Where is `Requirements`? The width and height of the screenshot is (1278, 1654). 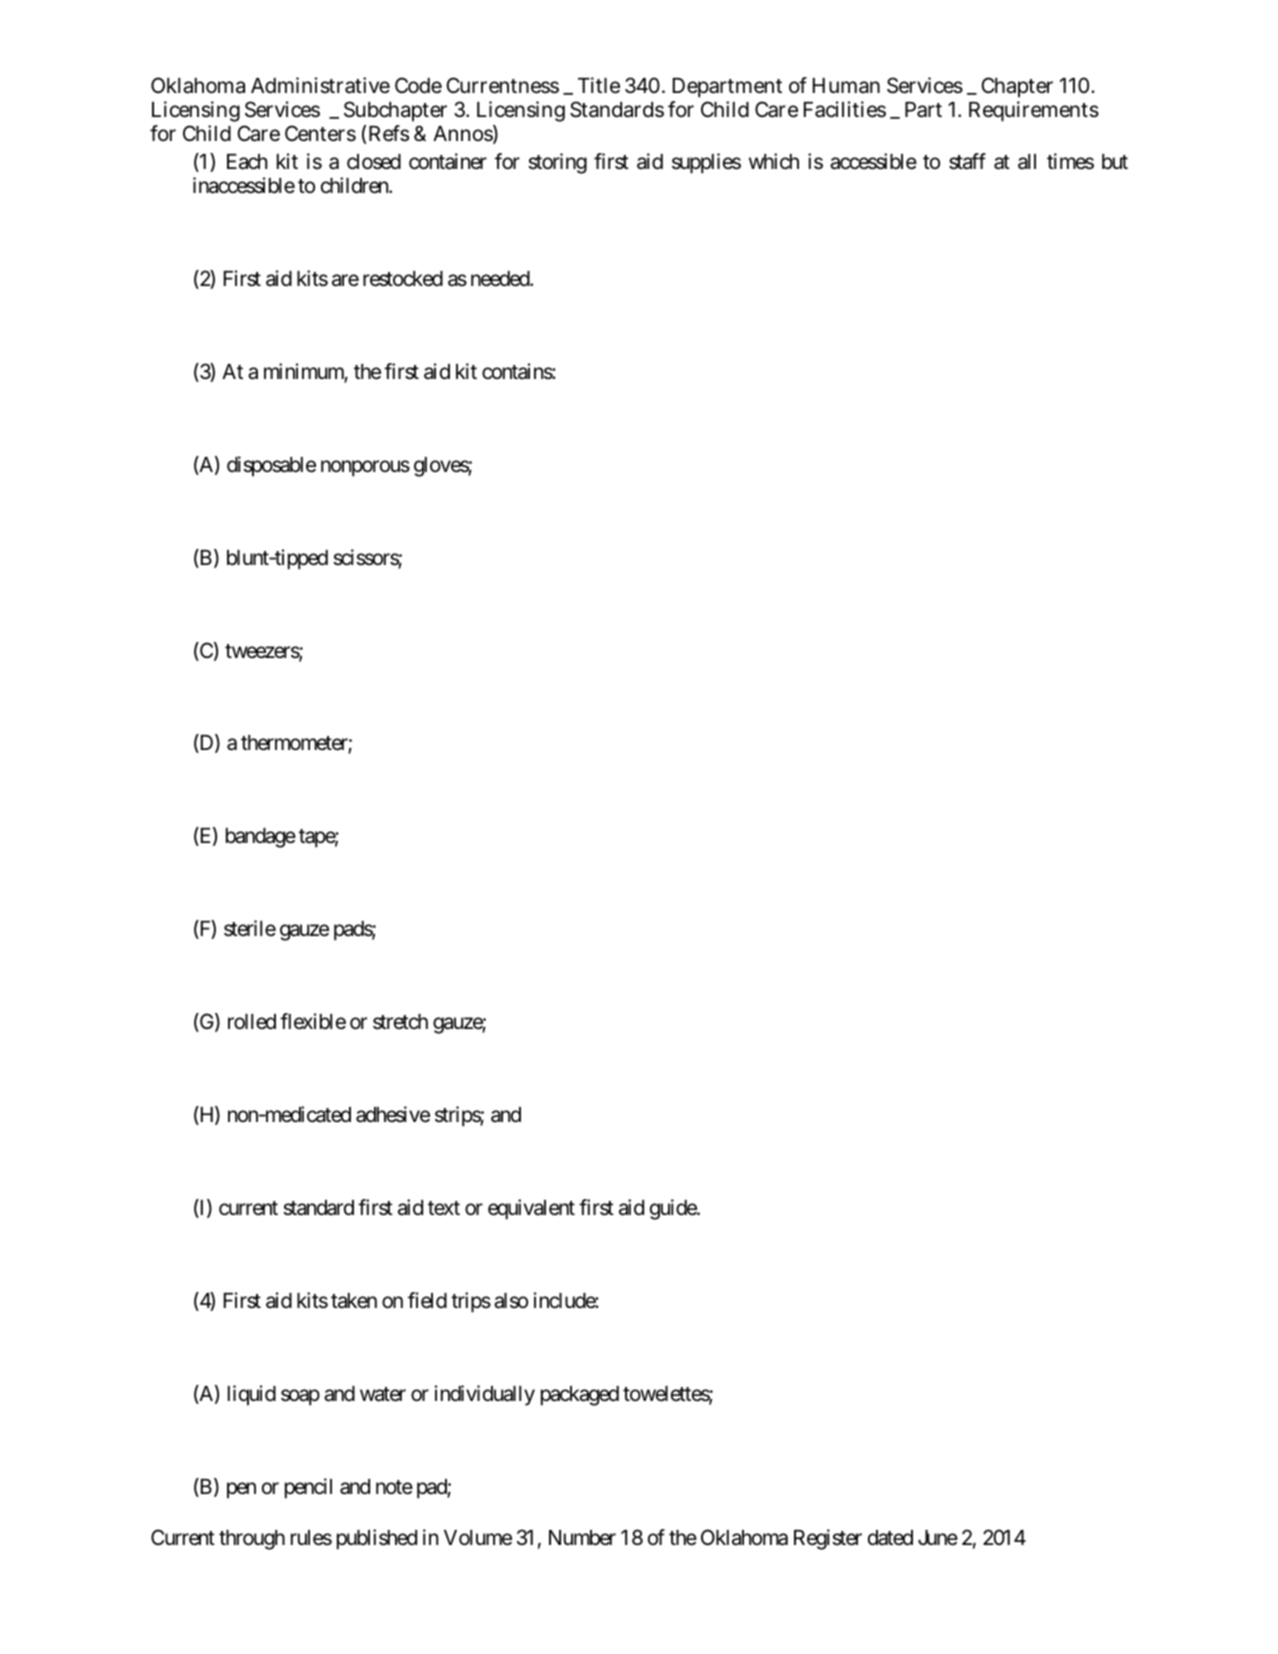
Requirements is located at coordinates (1034, 111).
